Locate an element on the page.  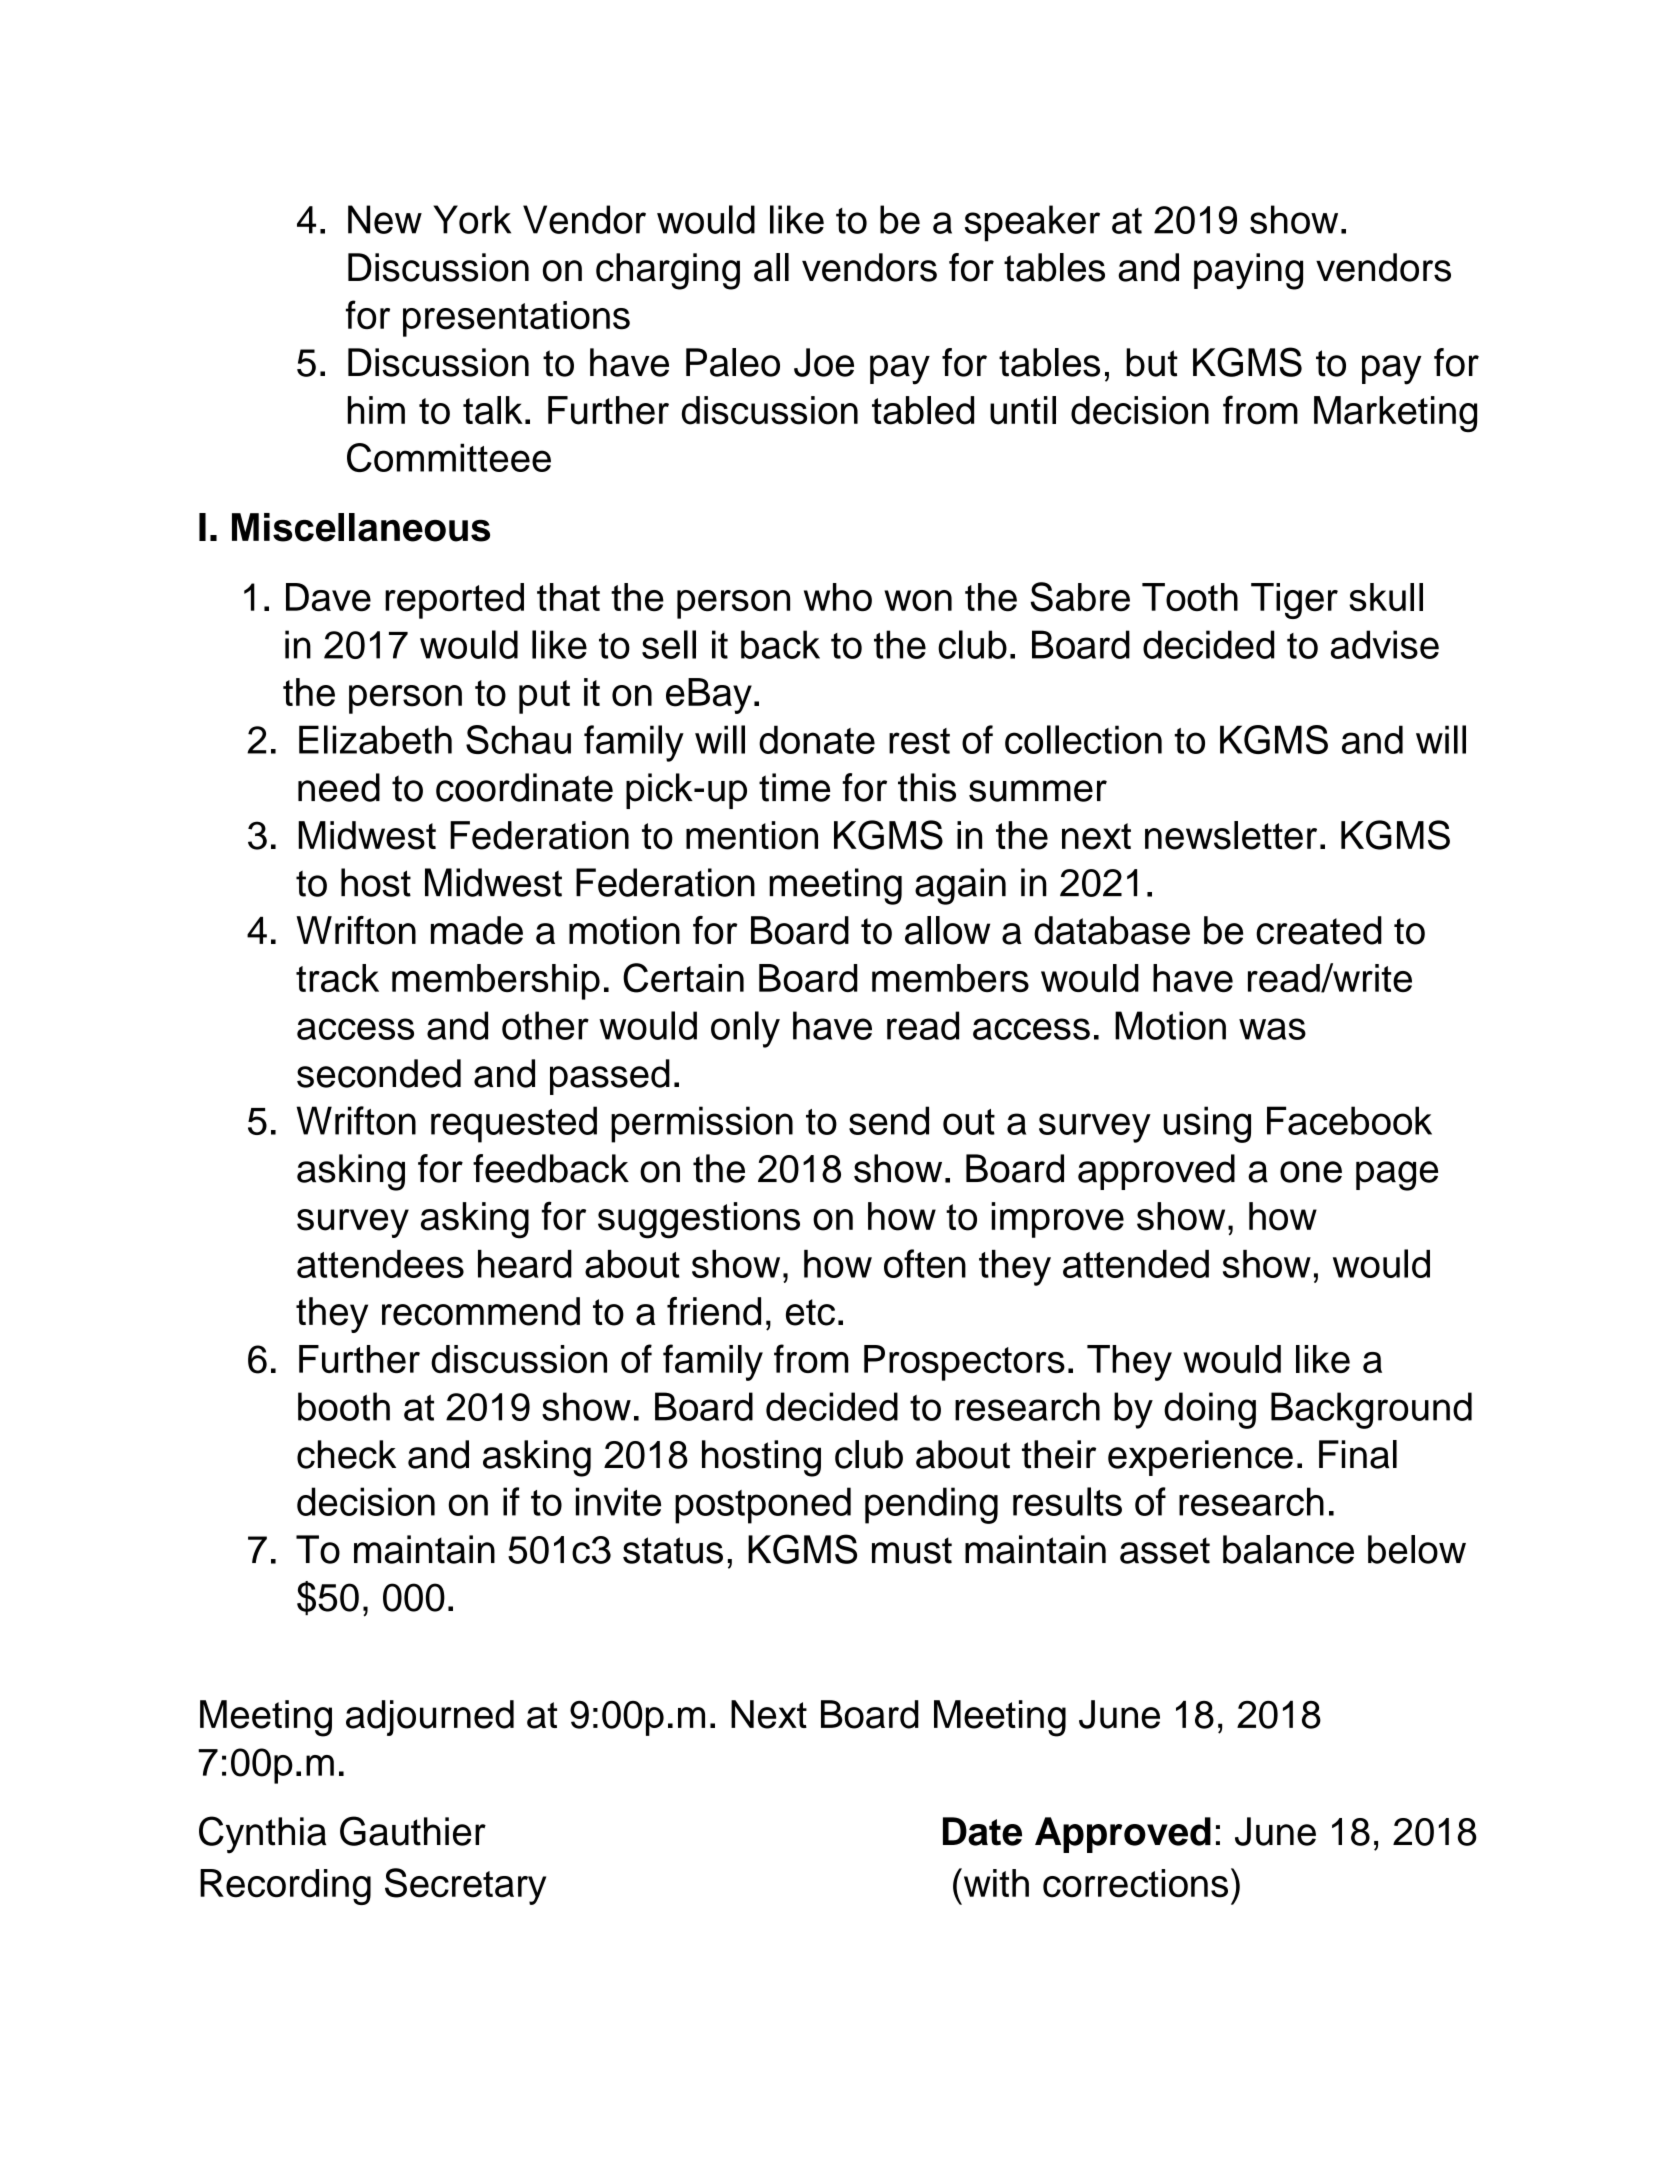
York is located at coordinates (472, 219).
